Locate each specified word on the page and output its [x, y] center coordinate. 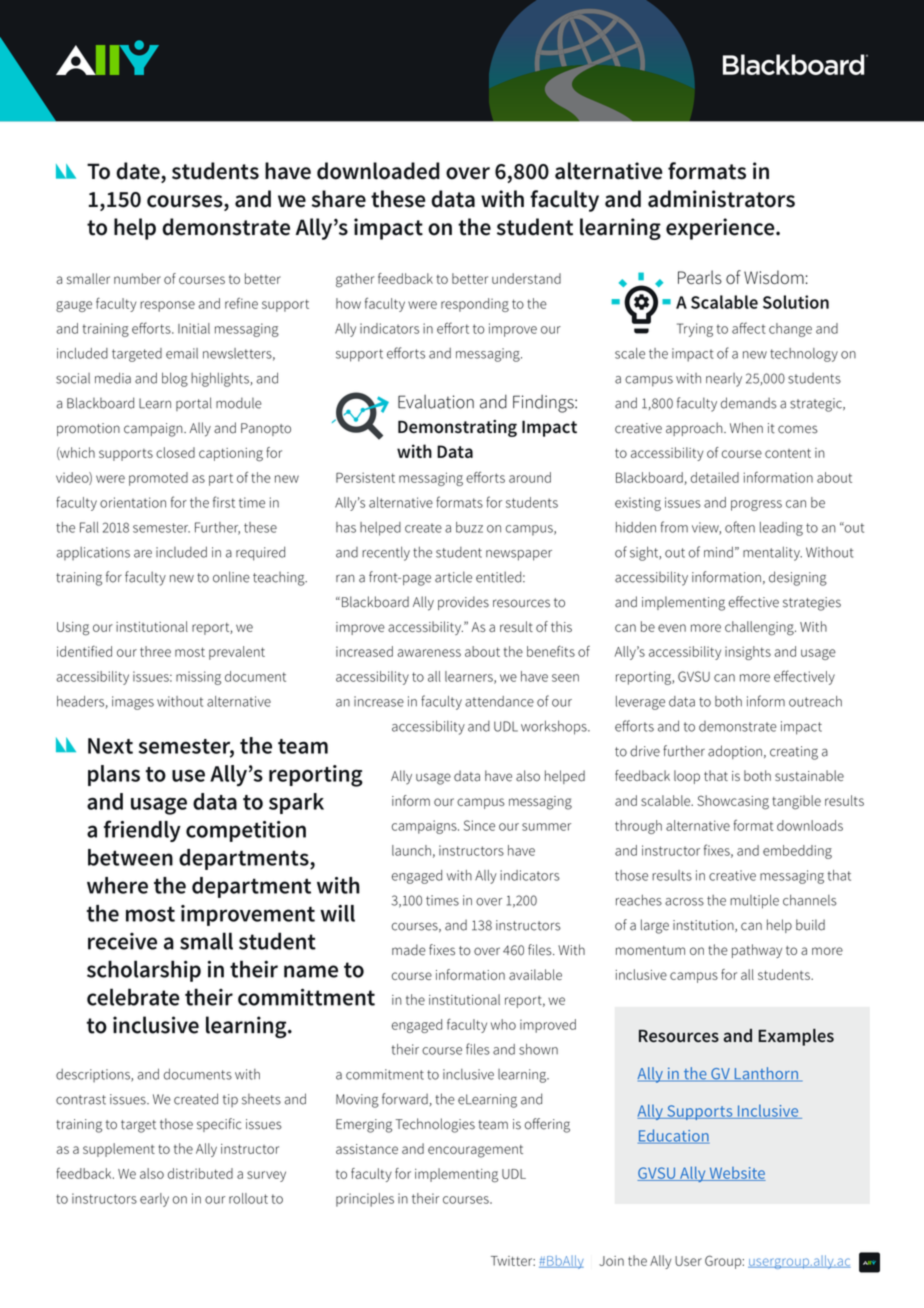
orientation [133, 502]
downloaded [378, 171]
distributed [200, 1173]
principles [365, 1200]
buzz [469, 527]
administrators [721, 199]
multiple [754, 901]
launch [411, 850]
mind [718, 552]
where [117, 885]
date [139, 172]
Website [736, 1174]
